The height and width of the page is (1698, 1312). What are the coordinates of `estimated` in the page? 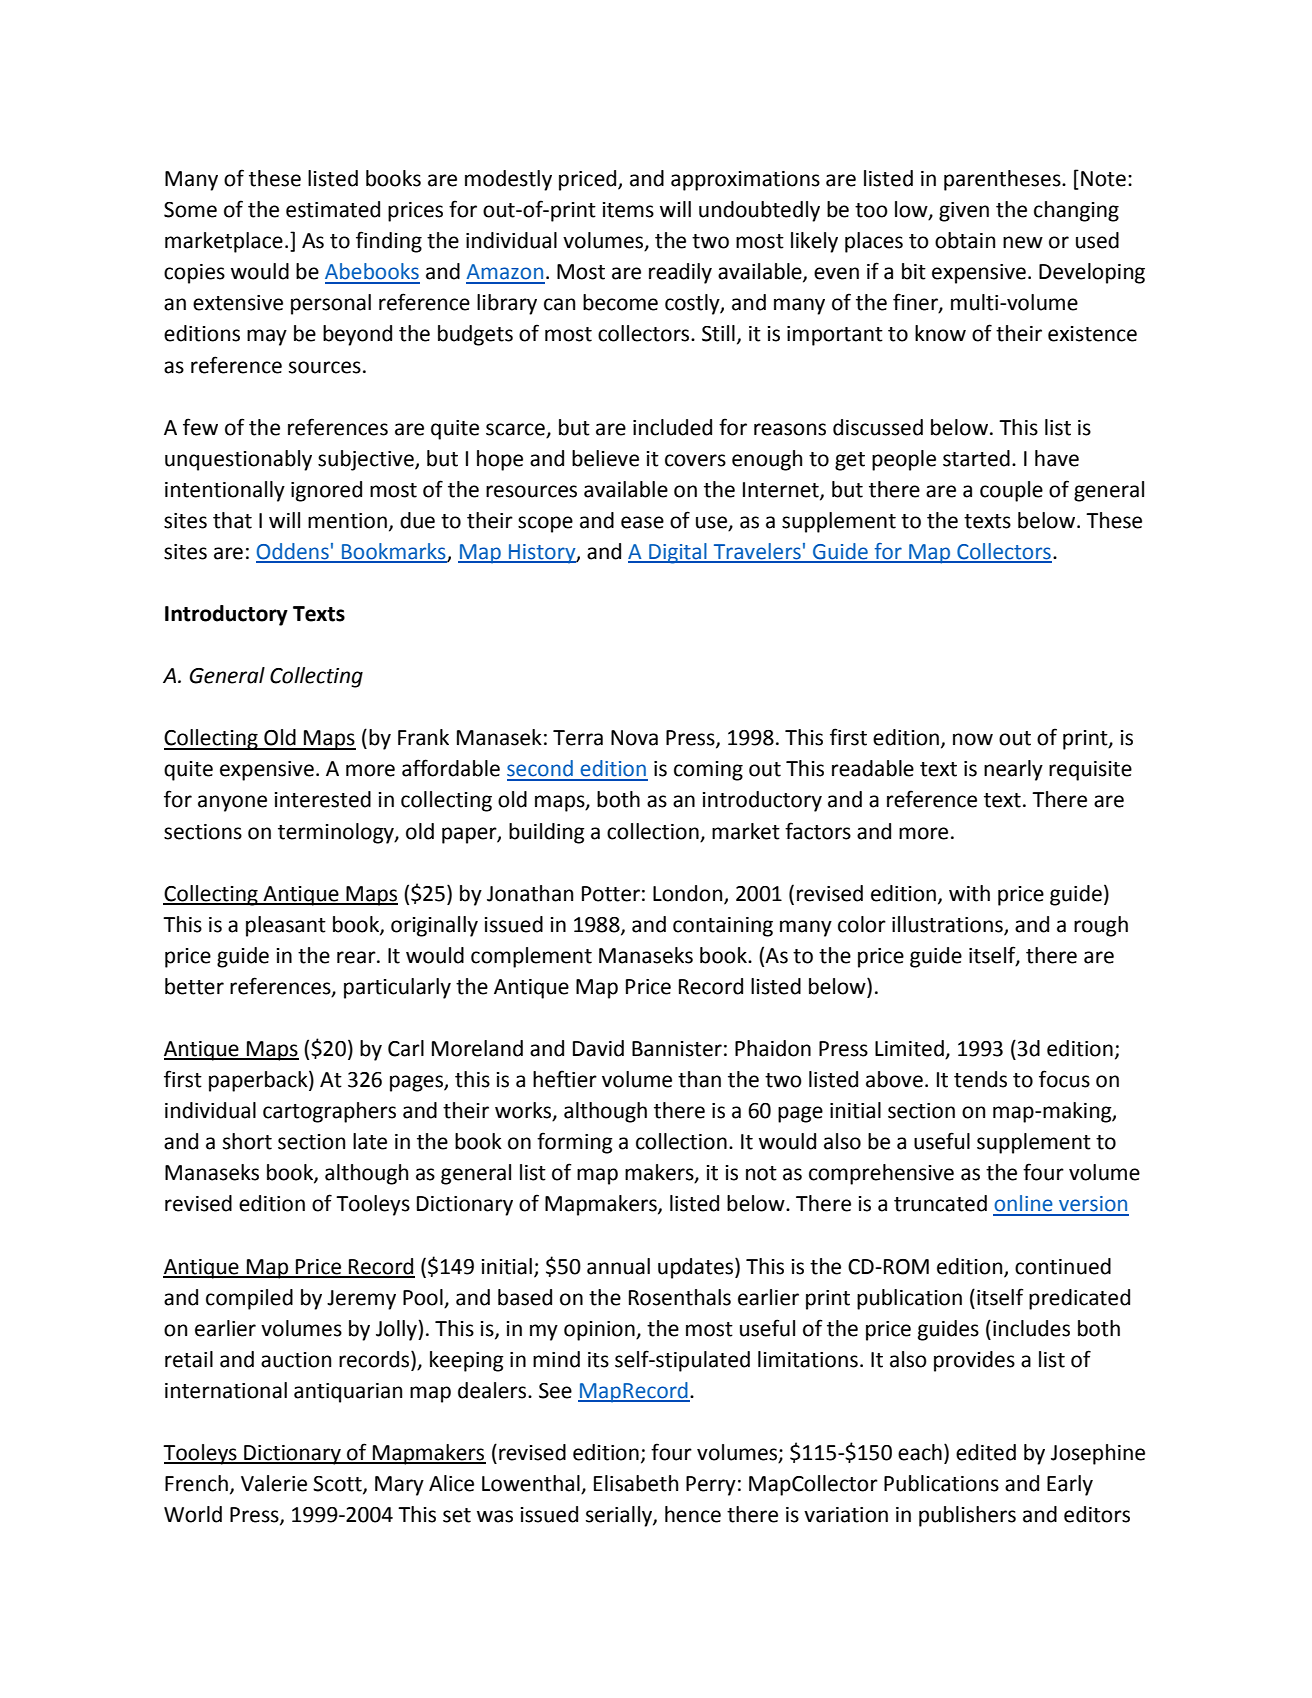 It's located at (333, 209).
